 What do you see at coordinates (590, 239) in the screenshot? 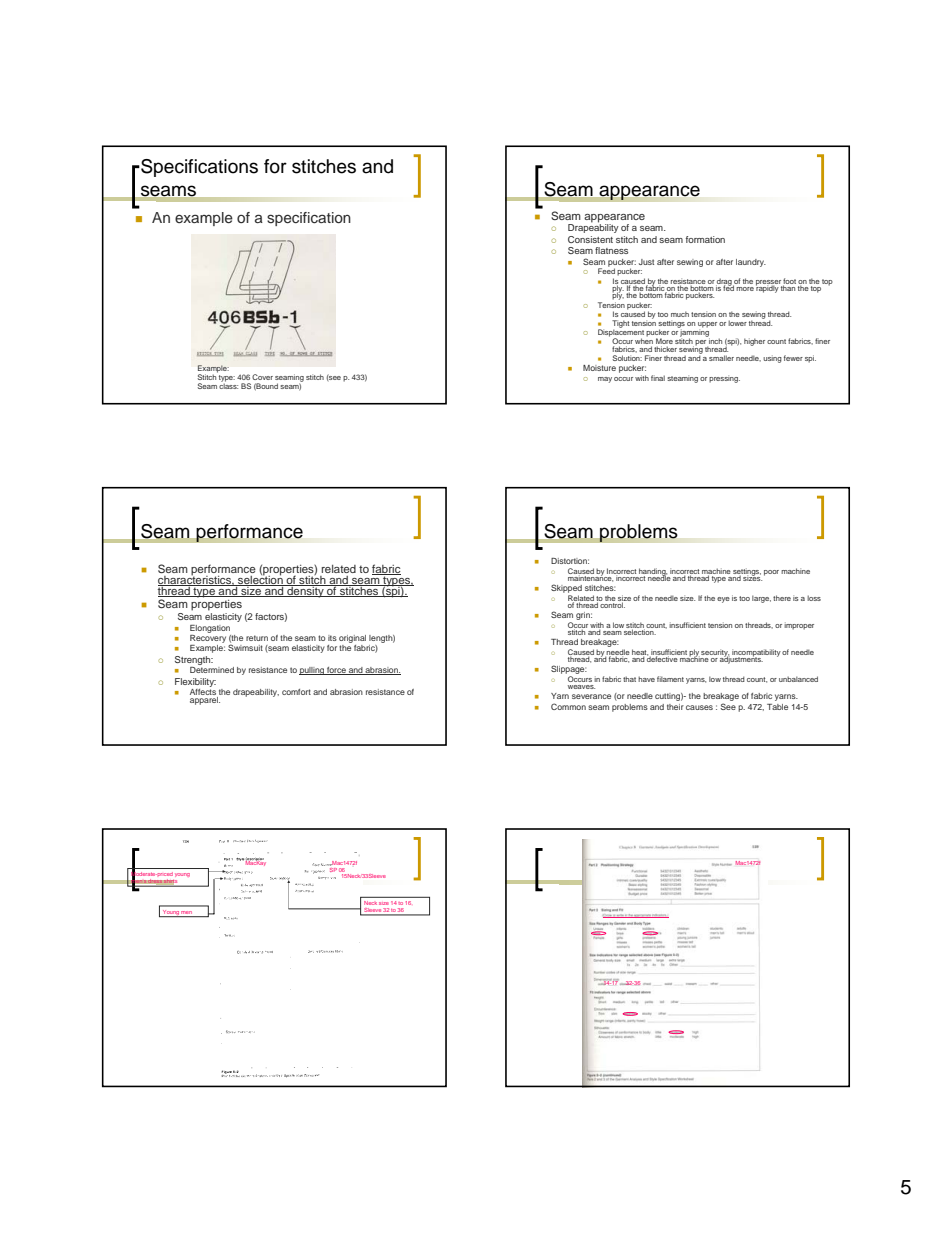
I see `Consistent` at bounding box center [590, 239].
